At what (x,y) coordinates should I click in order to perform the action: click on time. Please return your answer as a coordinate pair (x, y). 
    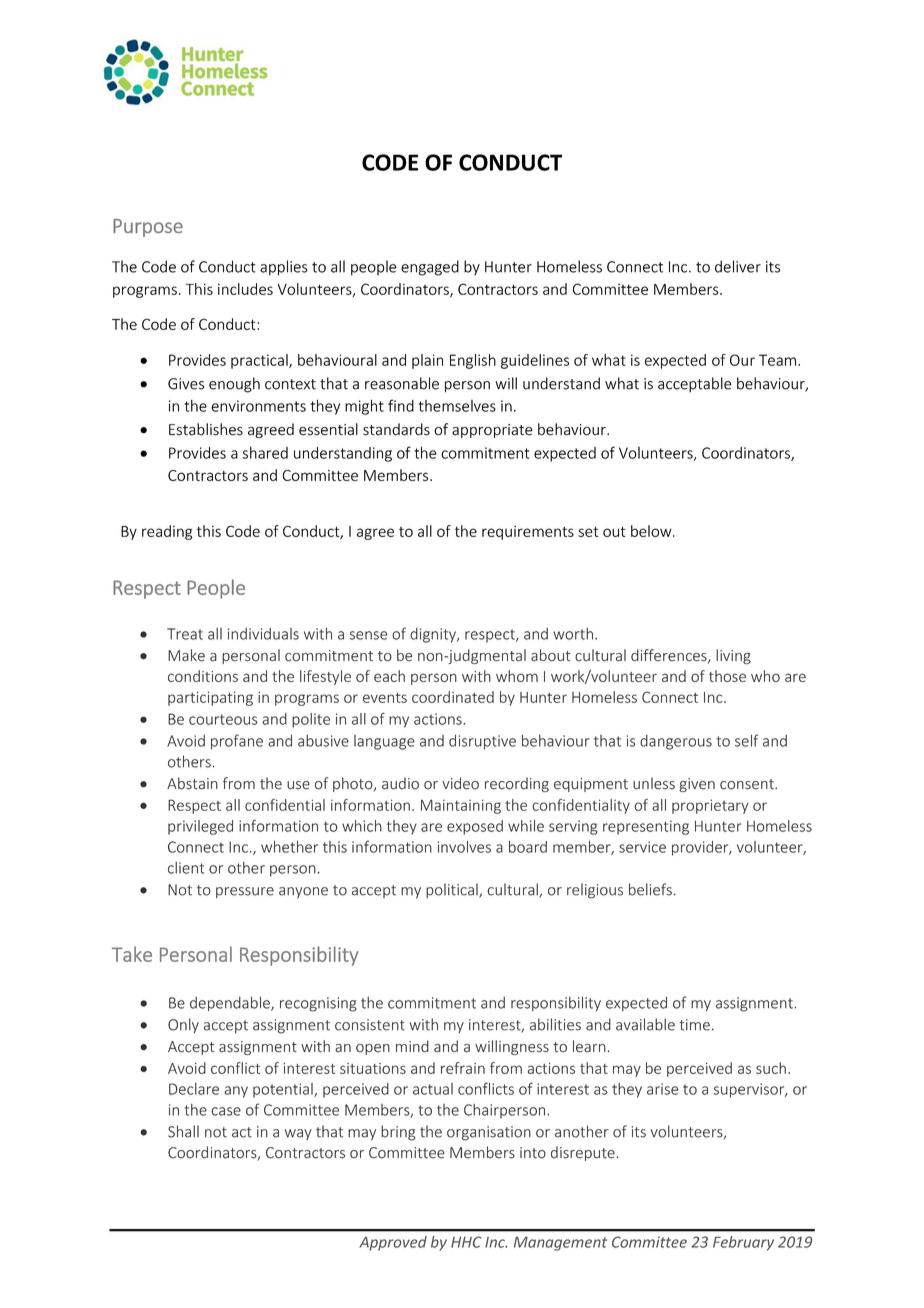
    Looking at the image, I should click on (694, 1025).
